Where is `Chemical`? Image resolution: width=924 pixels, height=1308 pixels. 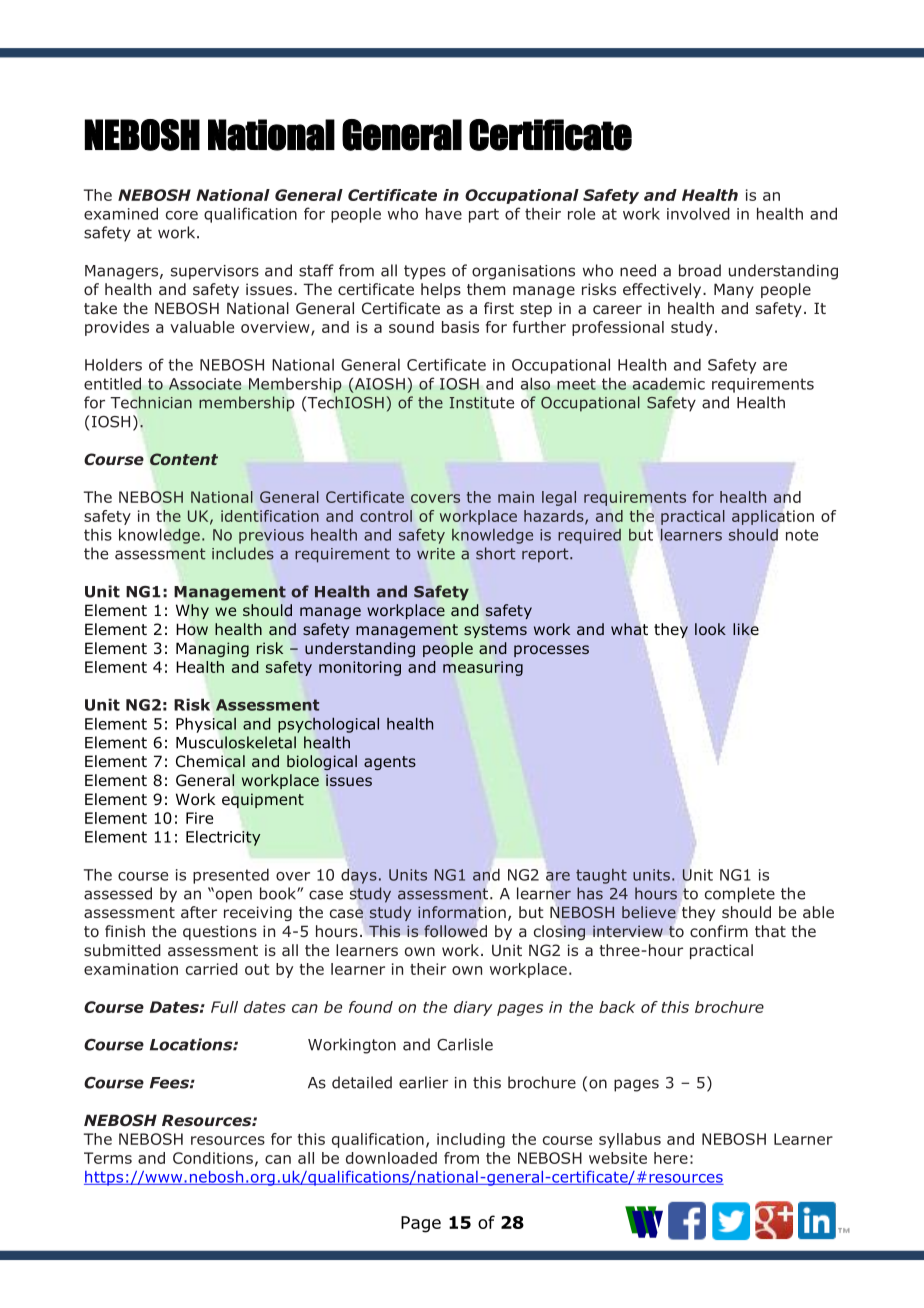
Chemical is located at coordinates (210, 761).
